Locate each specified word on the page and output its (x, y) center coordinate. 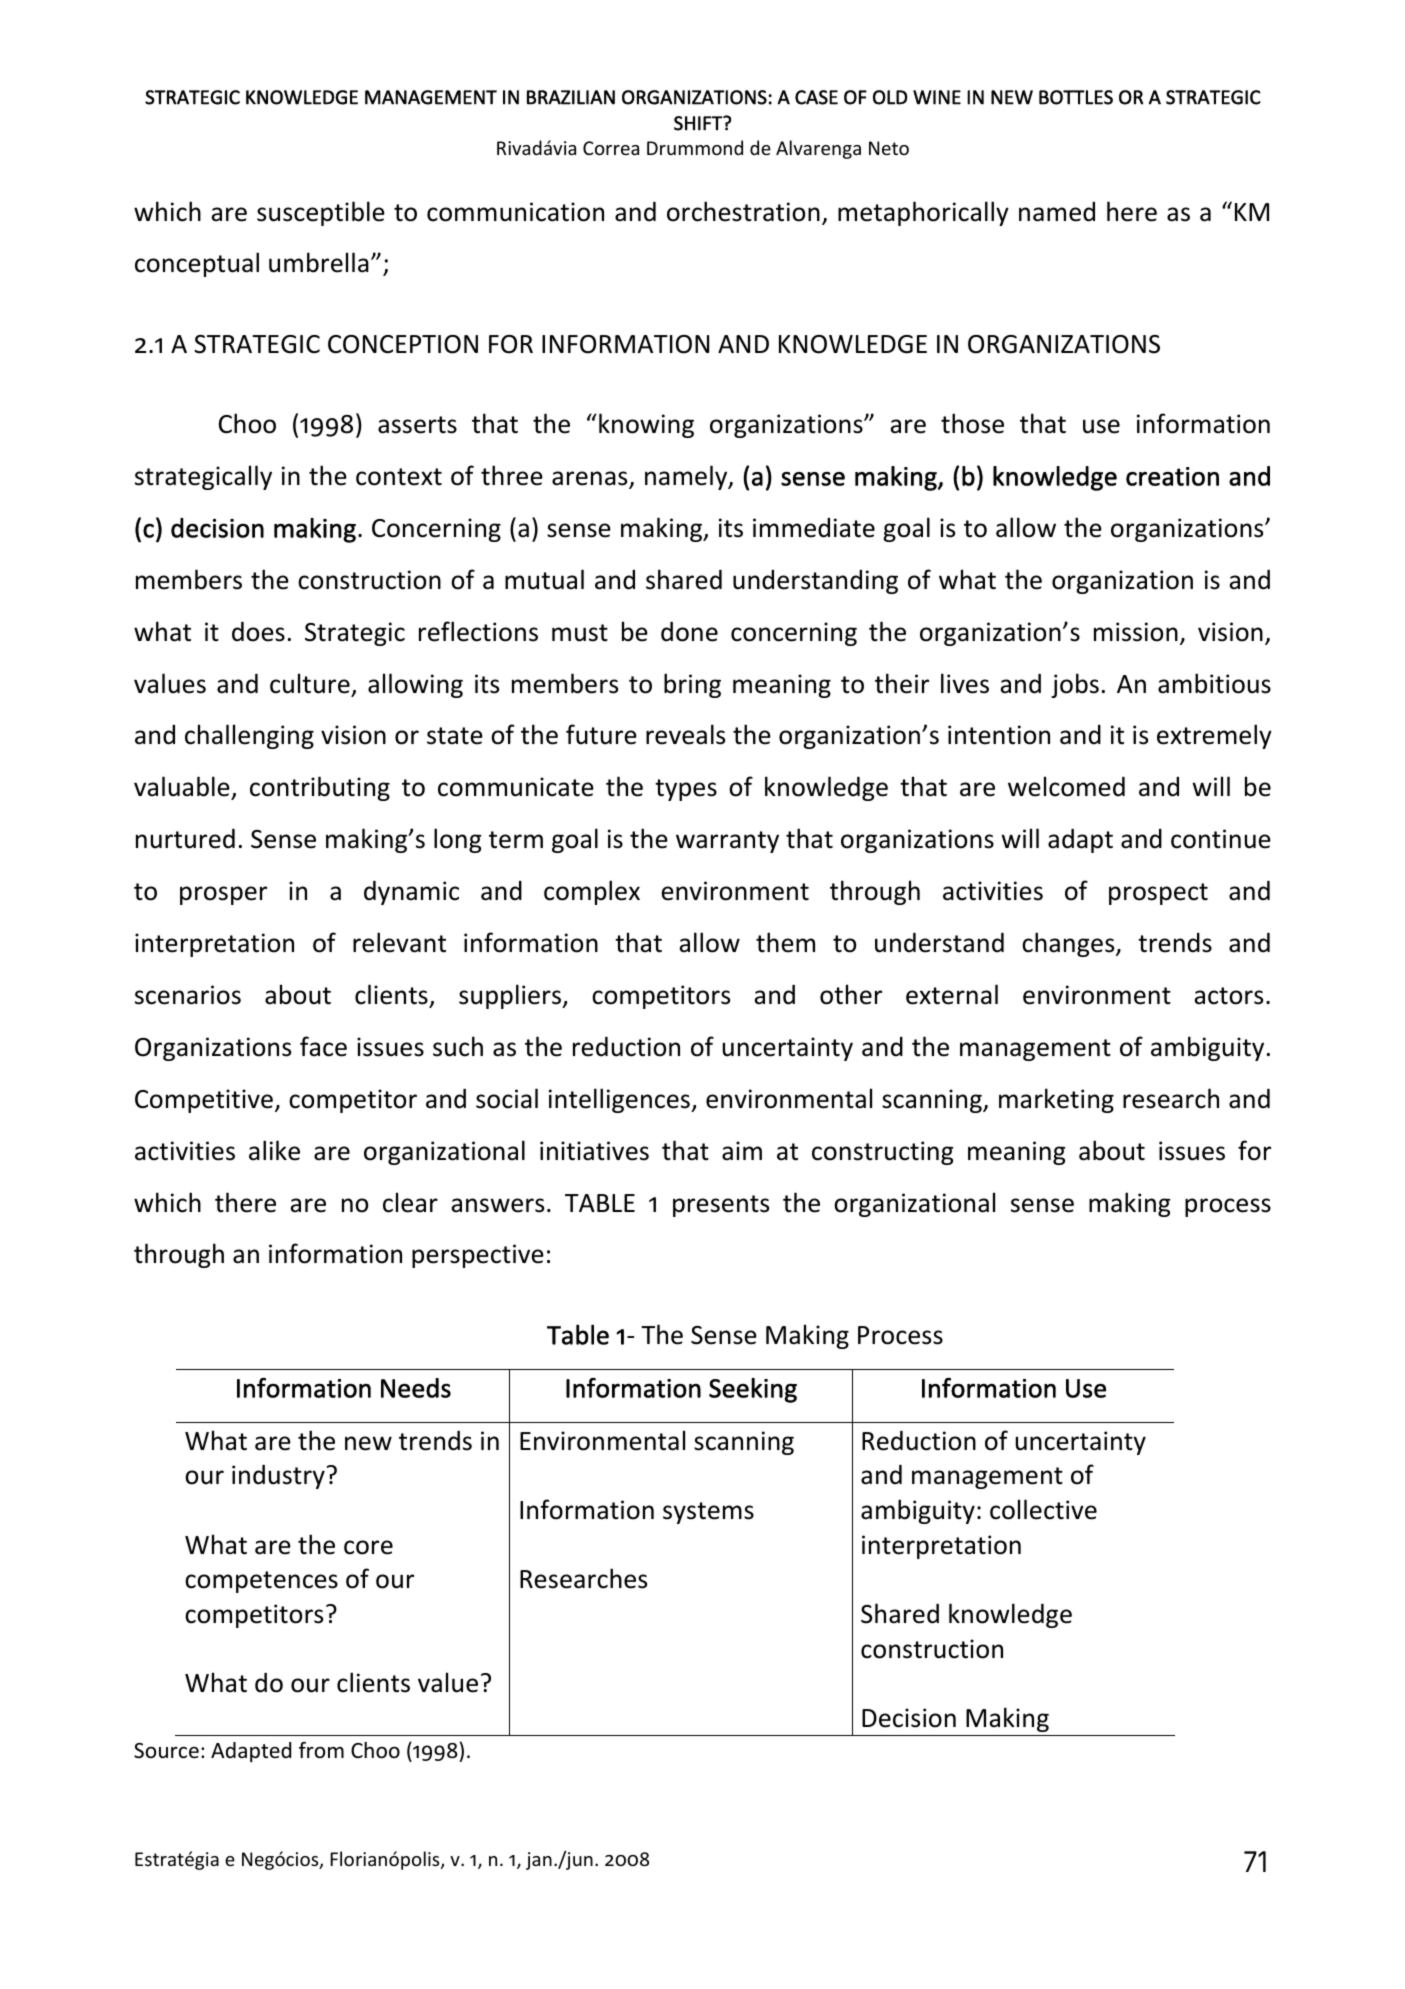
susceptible (321, 213)
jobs (1075, 685)
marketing (1056, 1100)
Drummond (695, 147)
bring (692, 685)
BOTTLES (1076, 97)
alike (274, 1150)
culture (310, 683)
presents (721, 1206)
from (321, 1750)
